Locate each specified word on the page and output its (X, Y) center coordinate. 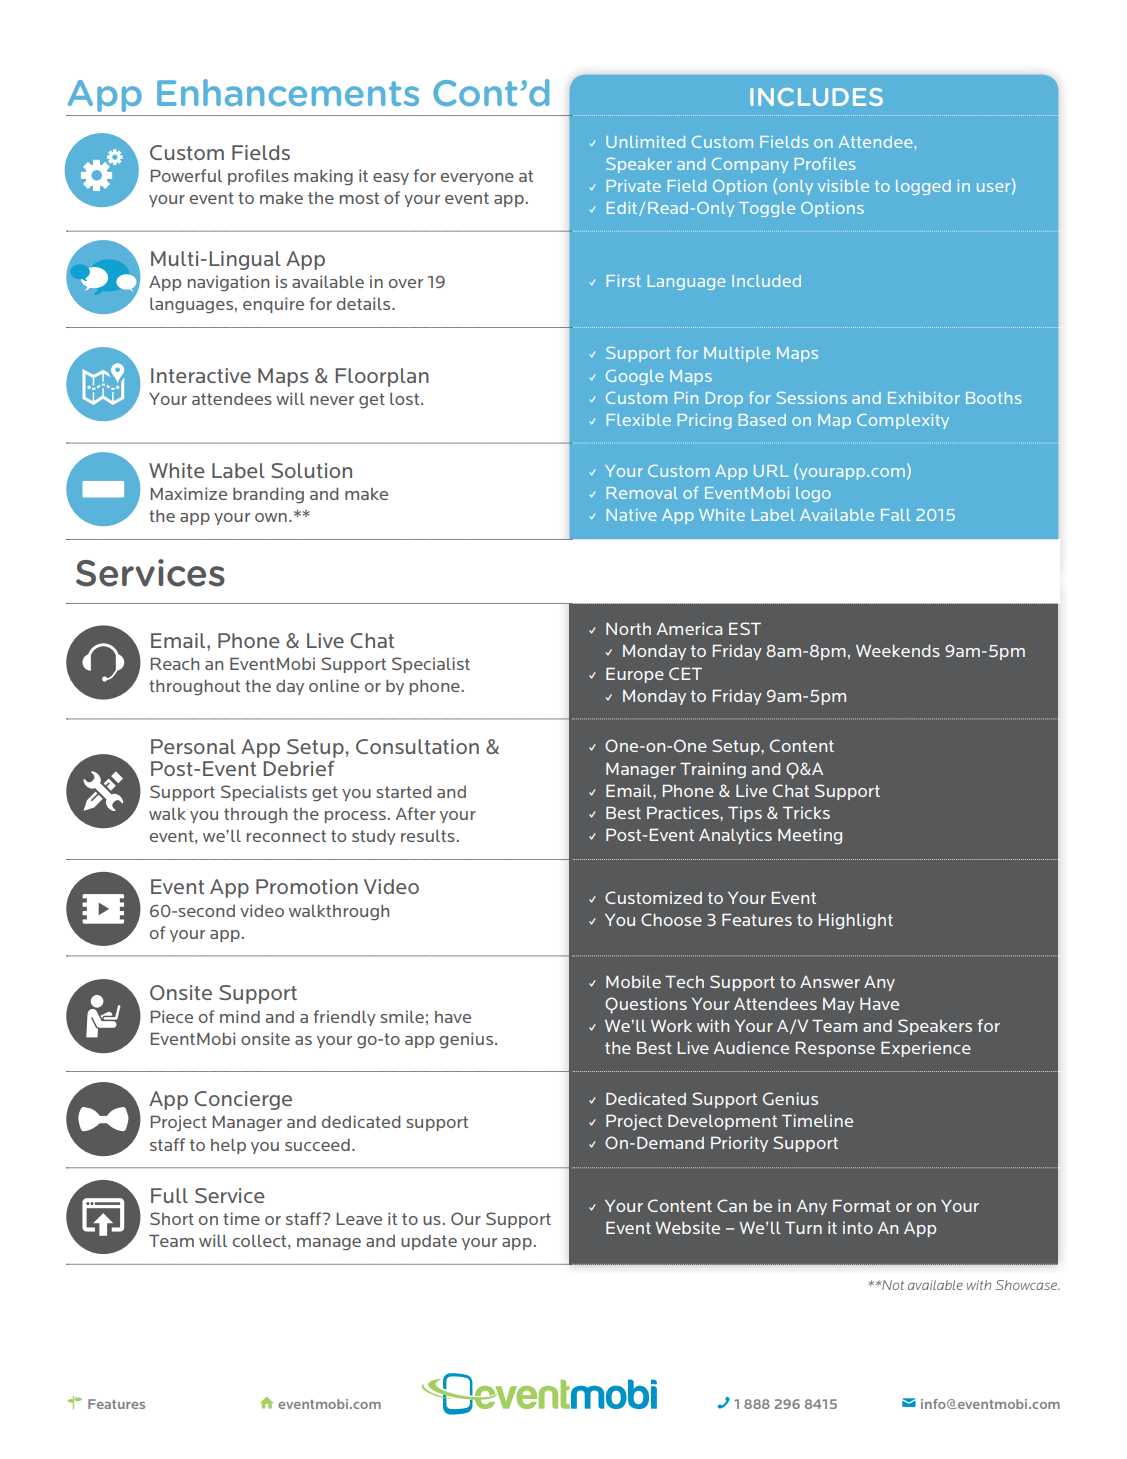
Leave (359, 1219)
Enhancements (288, 92)
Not (892, 1285)
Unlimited (645, 142)
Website (687, 1227)
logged (923, 187)
